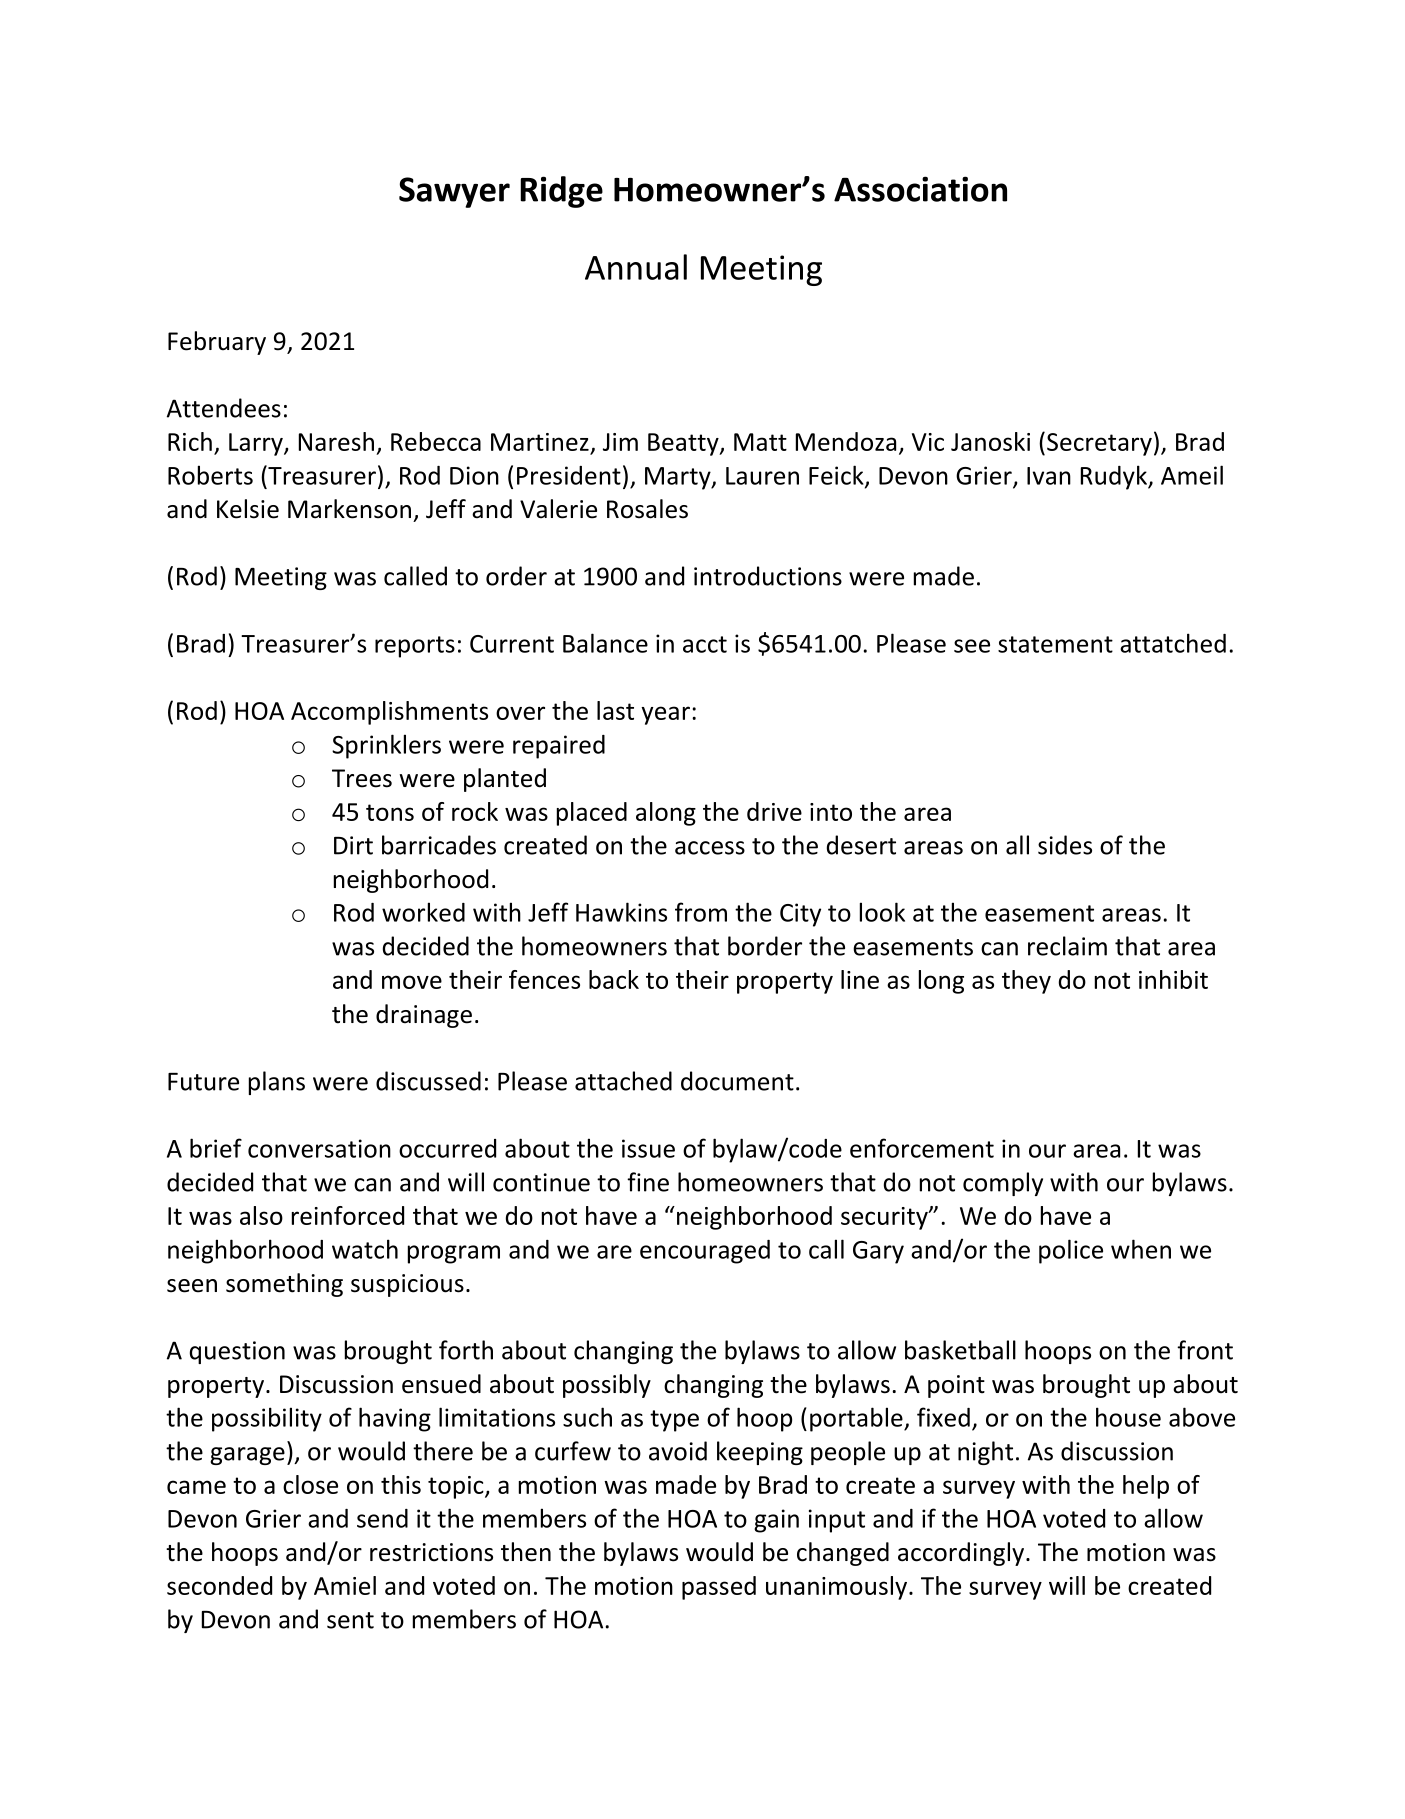  What do you see at coordinates (248, 509) in the screenshot?
I see `Kelsie` at bounding box center [248, 509].
